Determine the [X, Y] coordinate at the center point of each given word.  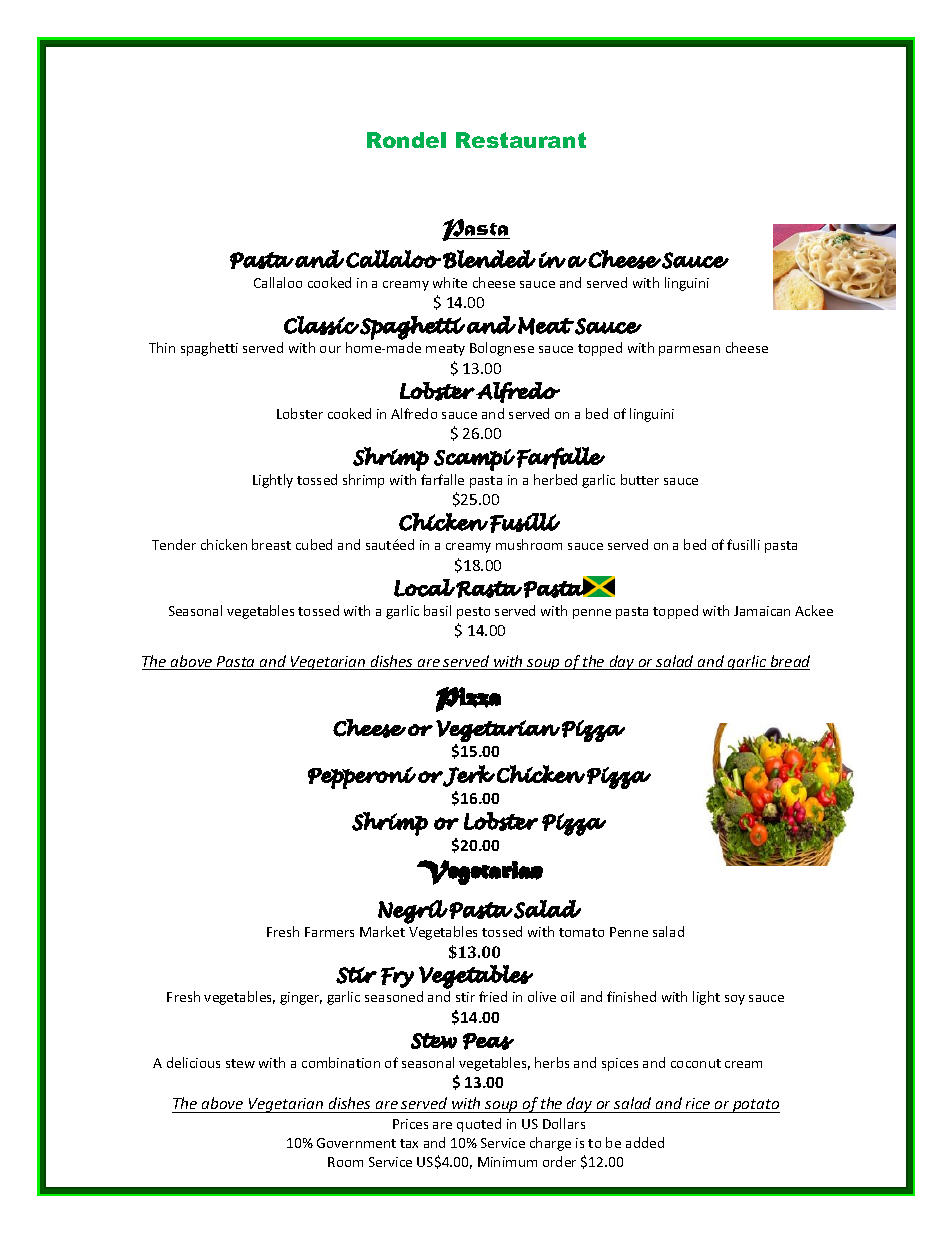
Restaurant [521, 140]
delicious [193, 1062]
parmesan [689, 351]
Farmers [329, 932]
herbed [555, 479]
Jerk [468, 776]
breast [271, 544]
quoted [479, 1125]
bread [789, 662]
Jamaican [762, 611]
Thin [162, 347]
